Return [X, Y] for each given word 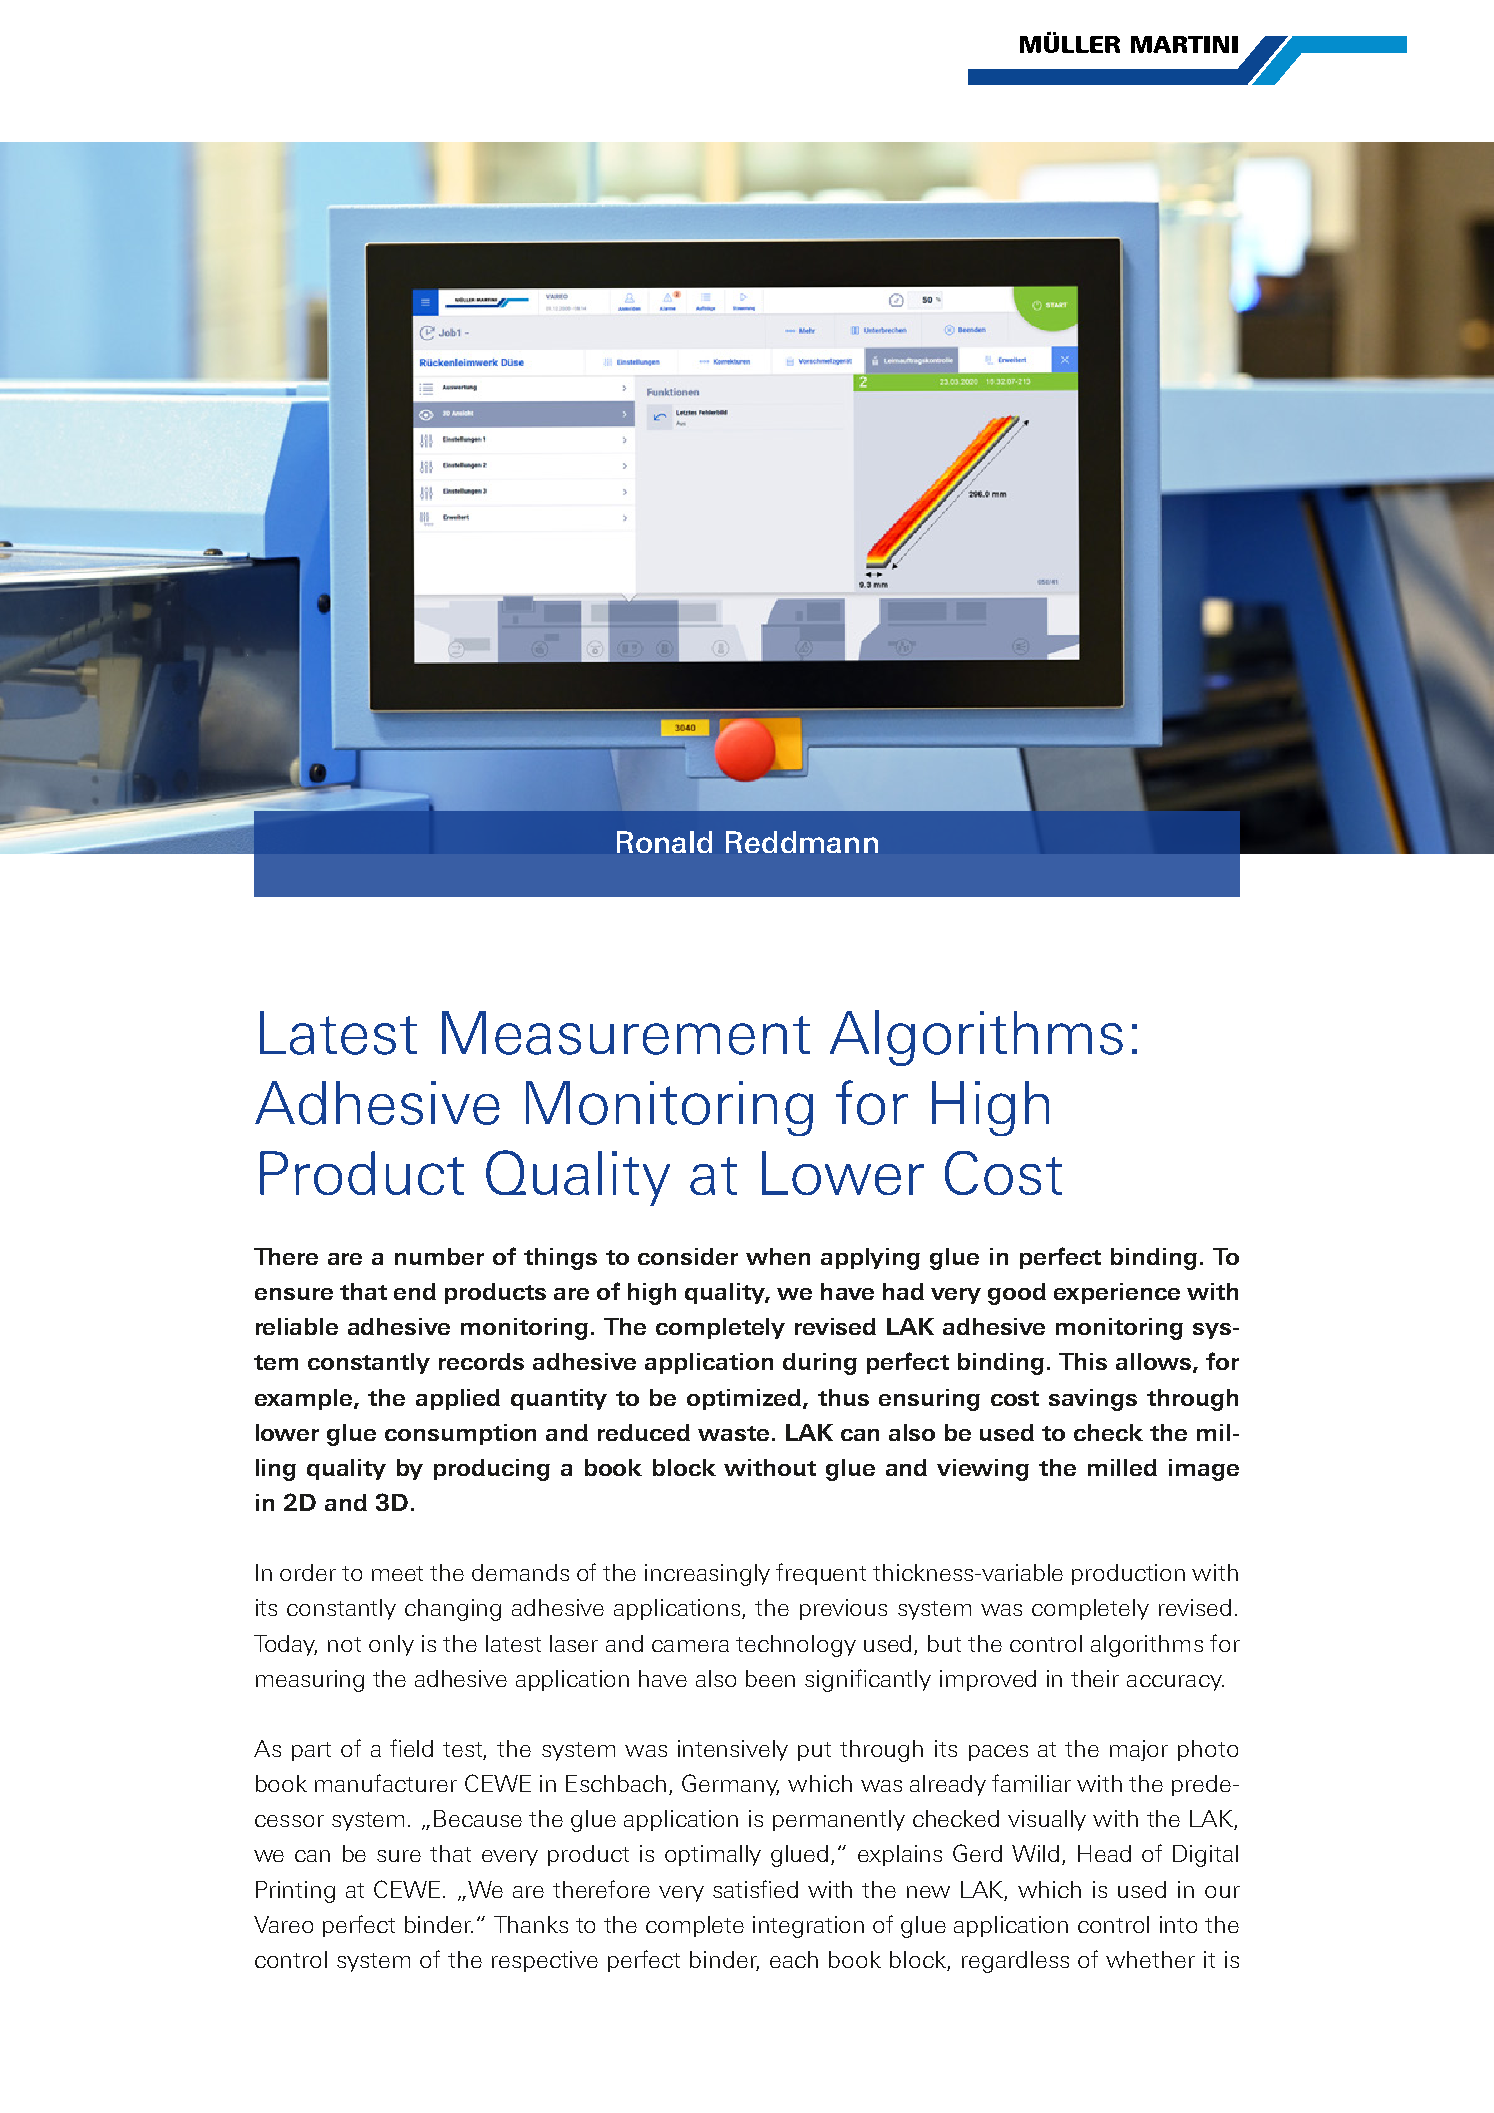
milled [1122, 1467]
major [1139, 1750]
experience [1117, 1293]
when [778, 1256]
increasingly [707, 1575]
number [439, 1256]
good [1017, 1294]
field [411, 1748]
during [820, 1364]
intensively [733, 1750]
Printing [295, 1892]
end [415, 1291]
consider [688, 1256]
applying [870, 1259]
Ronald [664, 842]
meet [397, 1573]
